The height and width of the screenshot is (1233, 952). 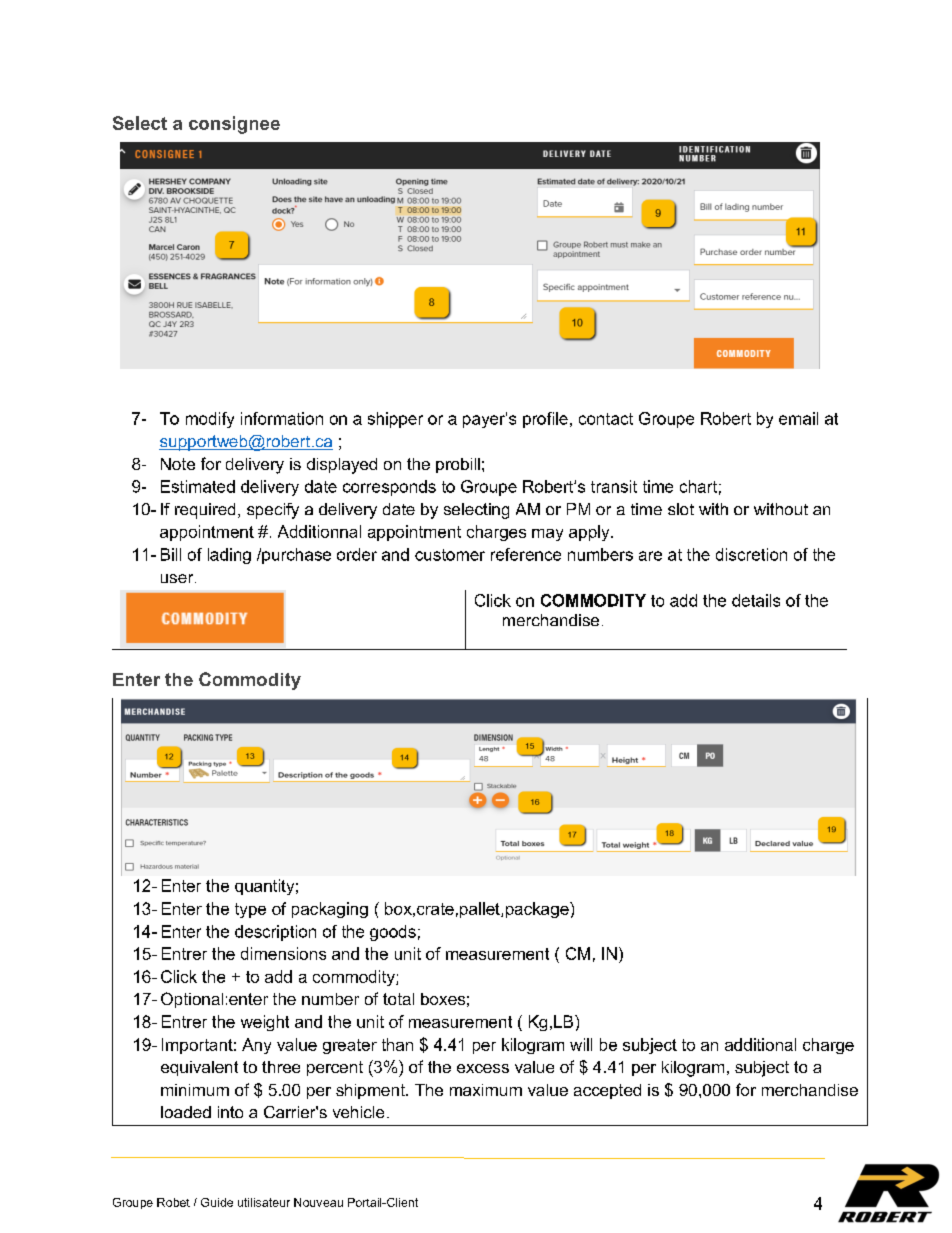 I want to click on customer, so click(x=450, y=555).
